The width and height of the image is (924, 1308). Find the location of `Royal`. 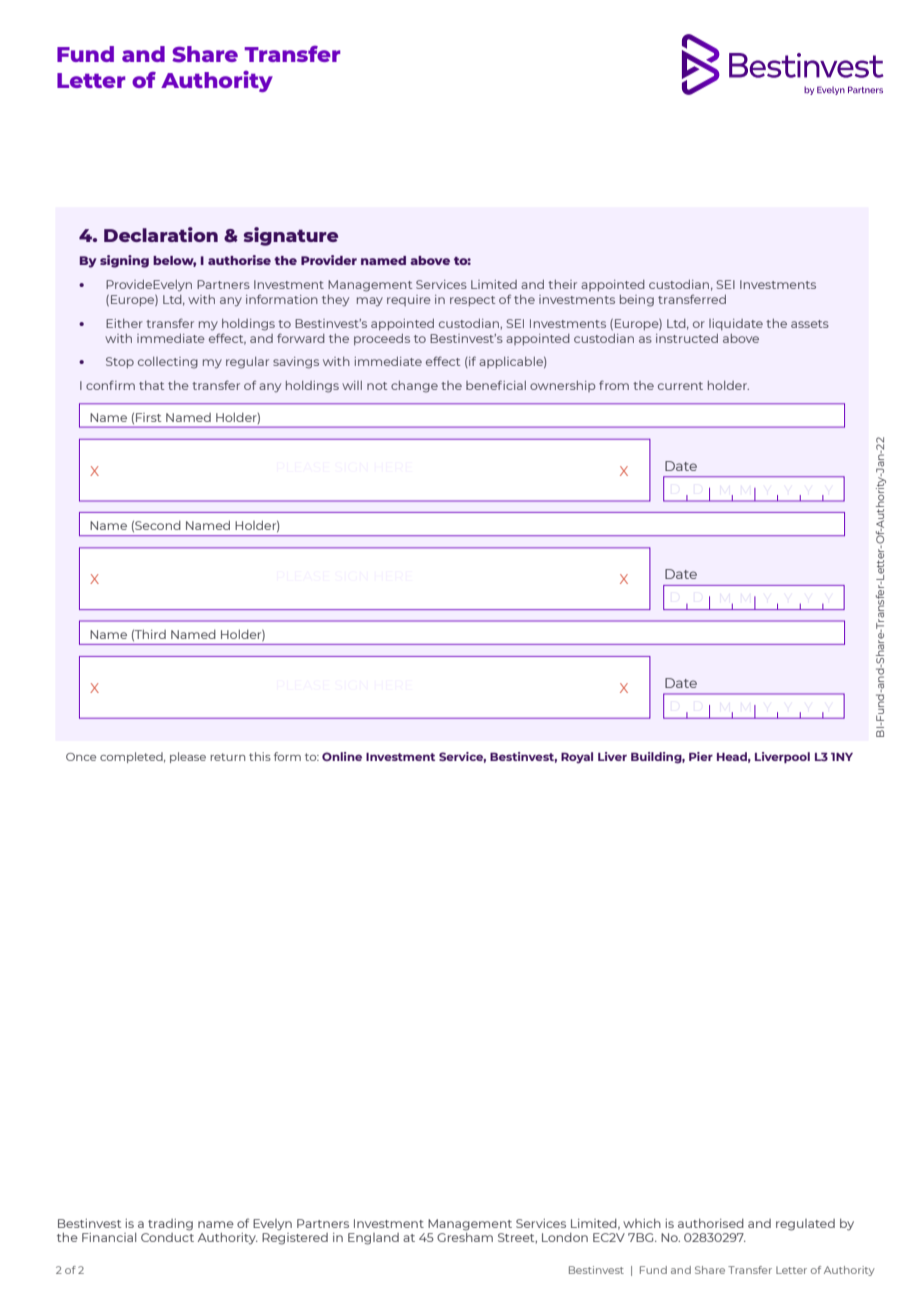

Royal is located at coordinates (577, 758).
